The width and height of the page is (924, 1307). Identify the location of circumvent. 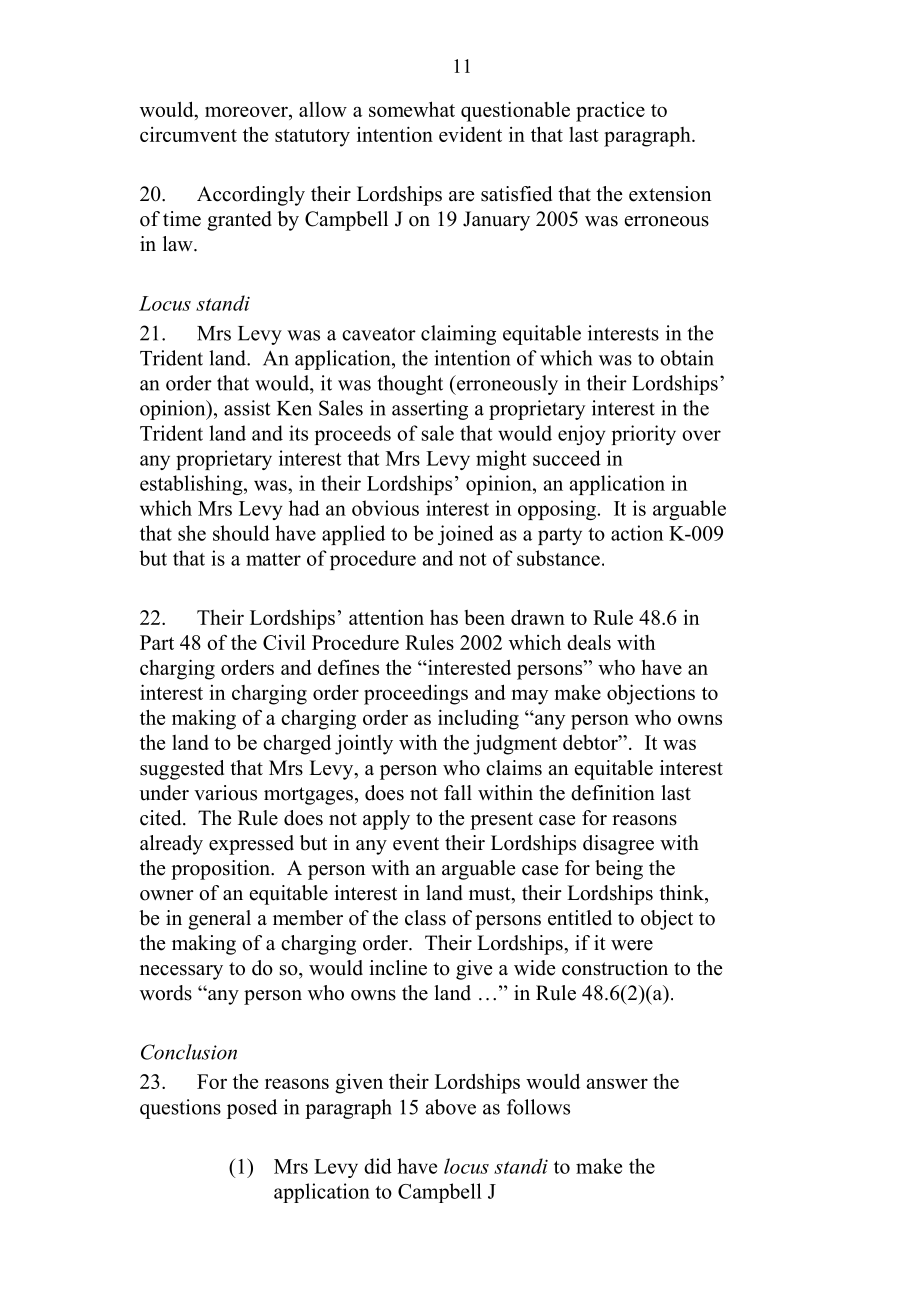
(188, 134).
